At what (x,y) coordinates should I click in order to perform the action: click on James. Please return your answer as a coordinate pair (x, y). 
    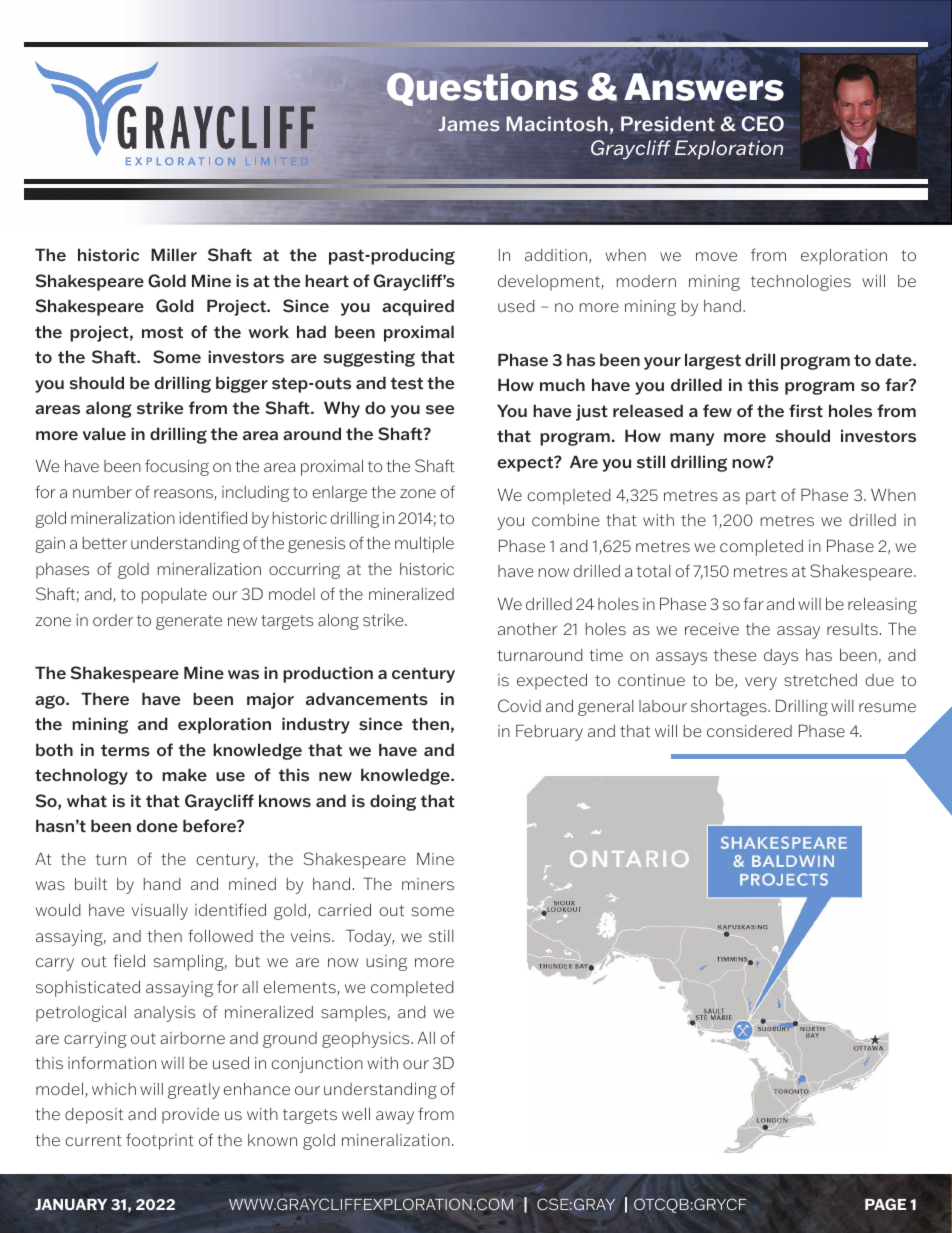
    Looking at the image, I should click on (469, 124).
